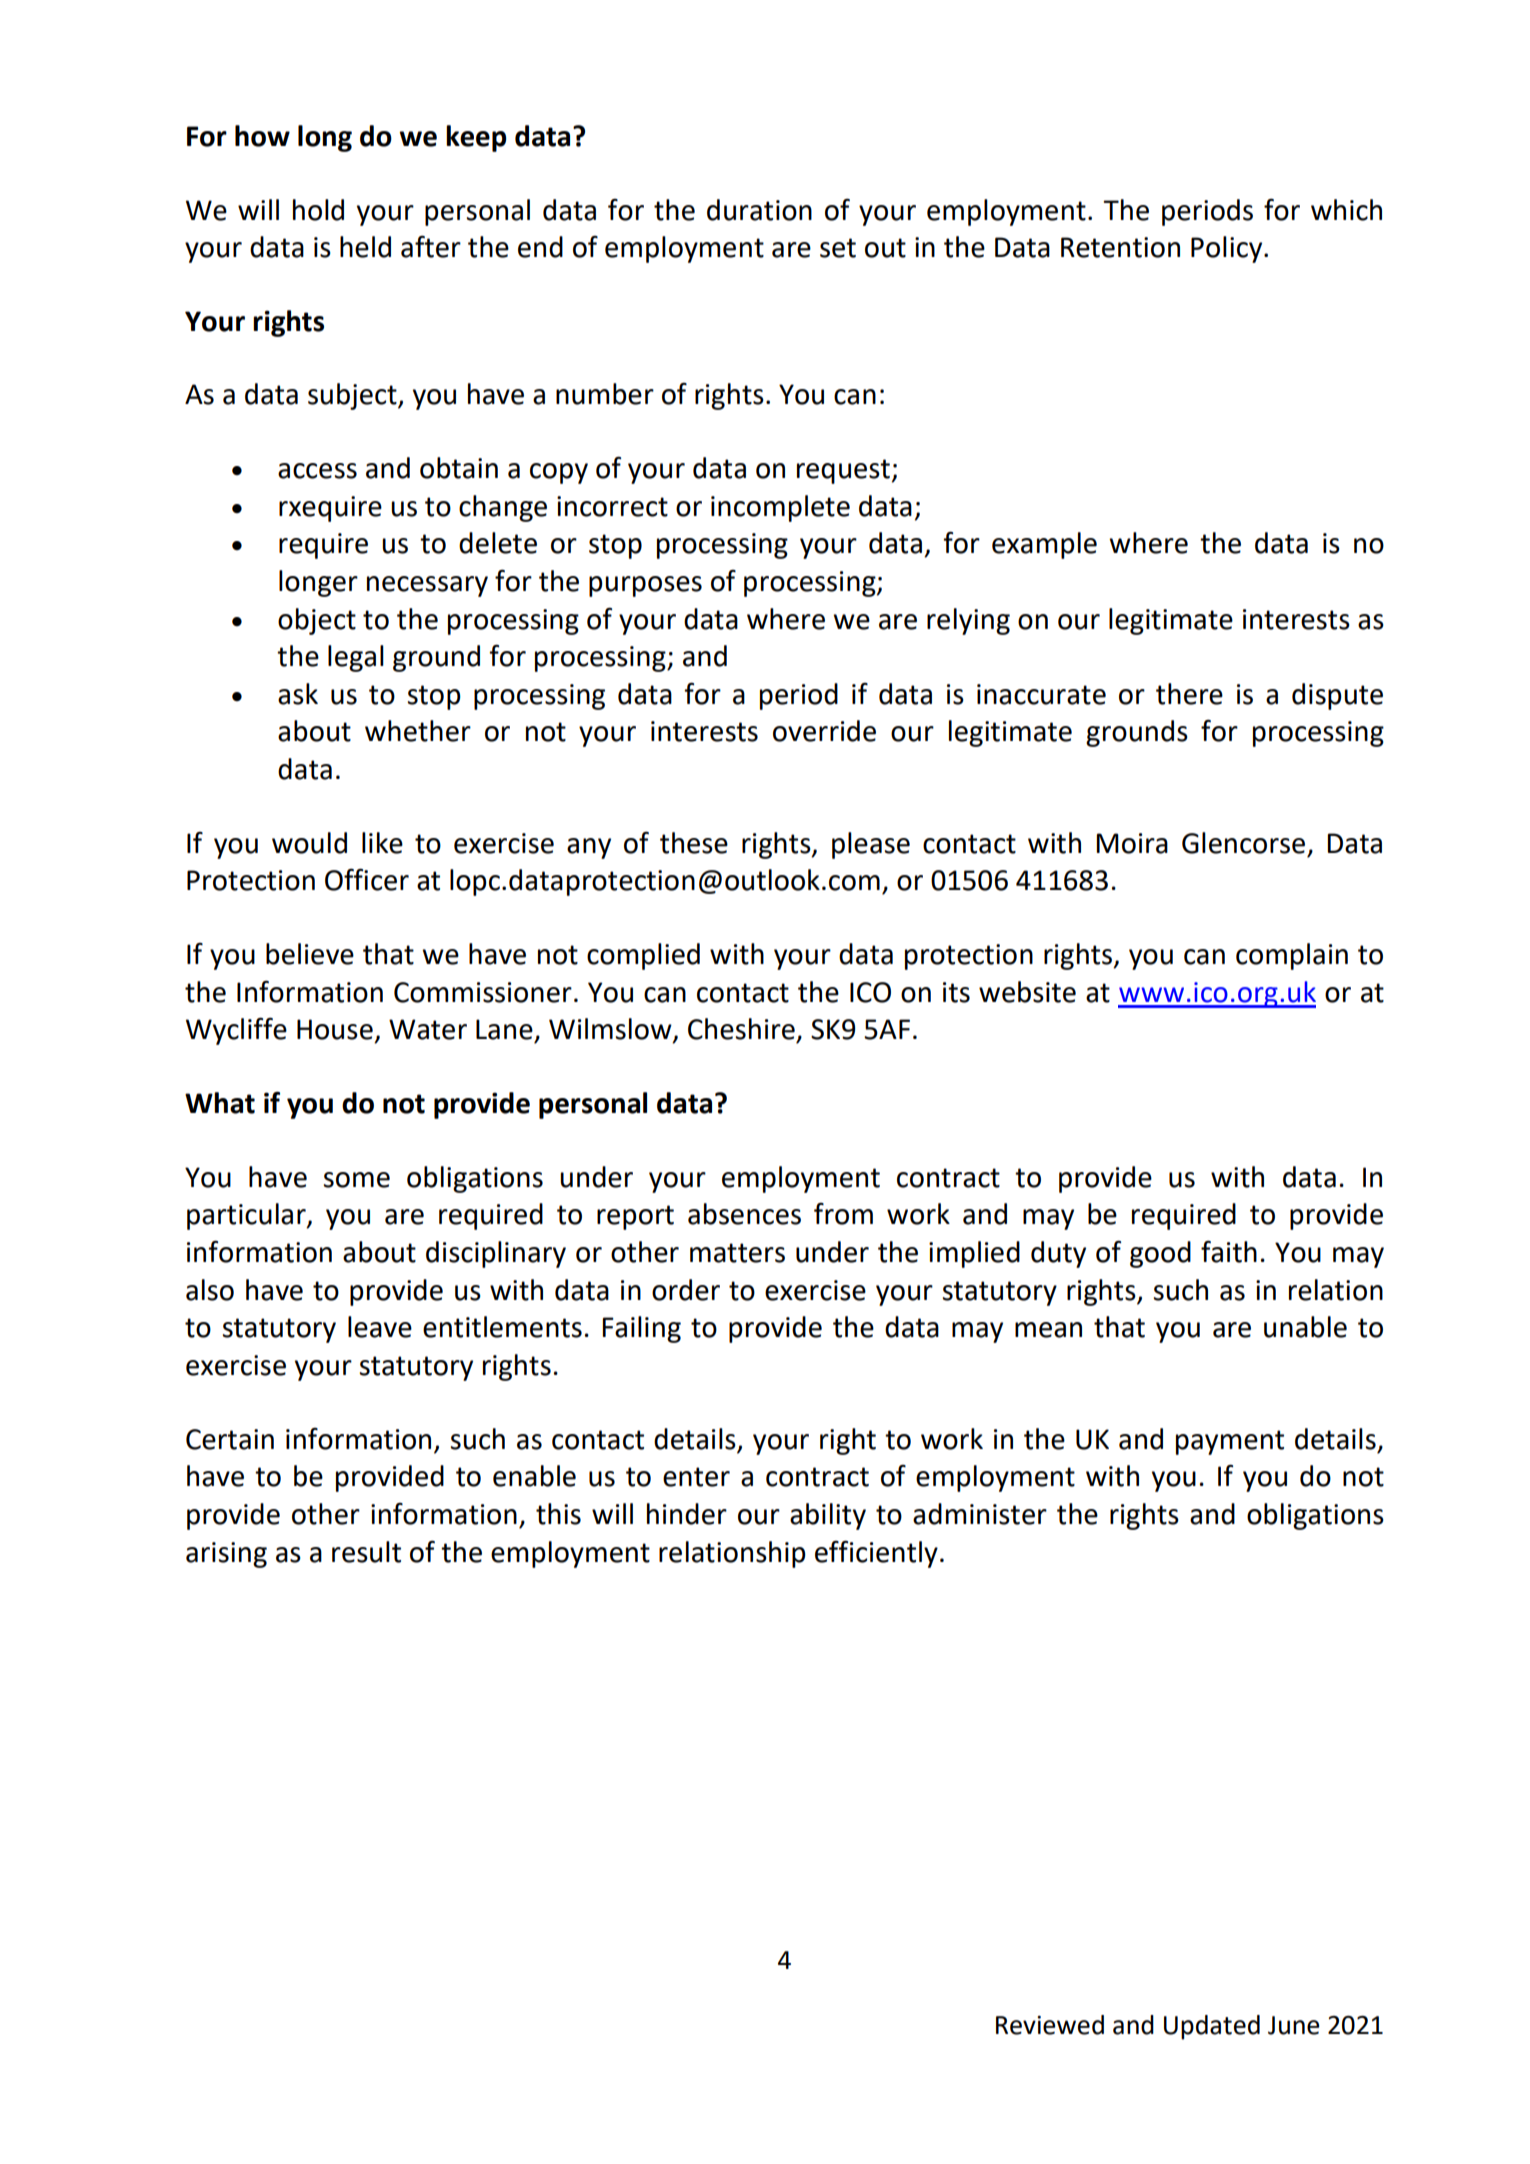  I want to click on result, so click(366, 1552).
